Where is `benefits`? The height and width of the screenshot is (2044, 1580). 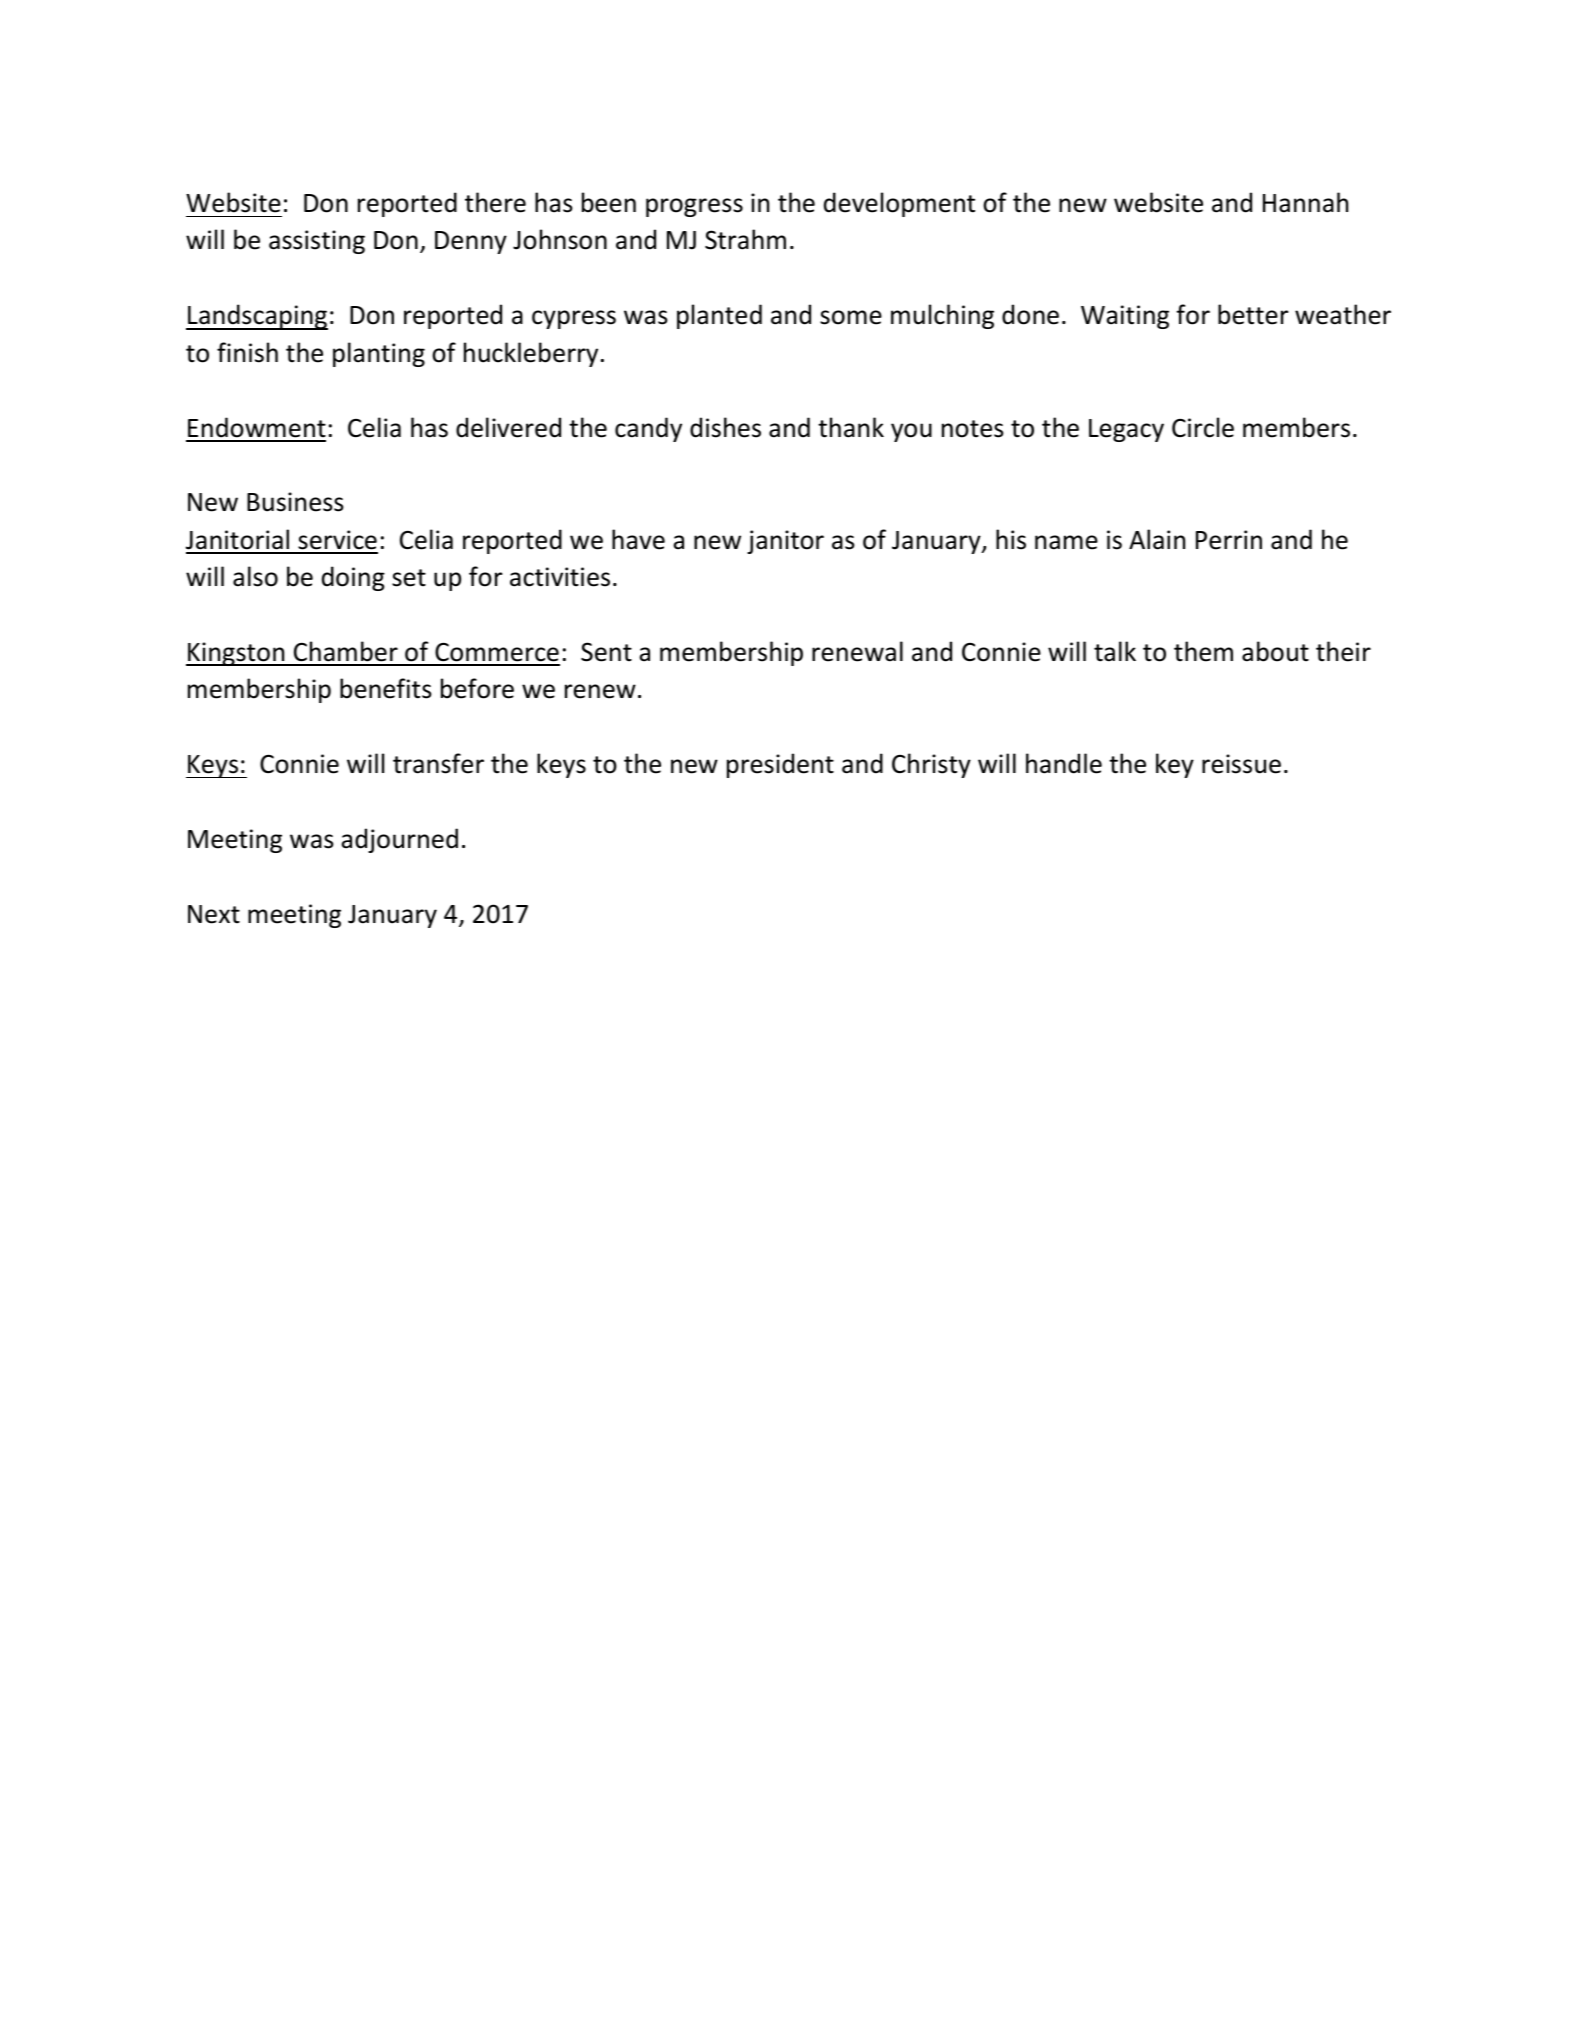 benefits is located at coordinates (386, 688).
